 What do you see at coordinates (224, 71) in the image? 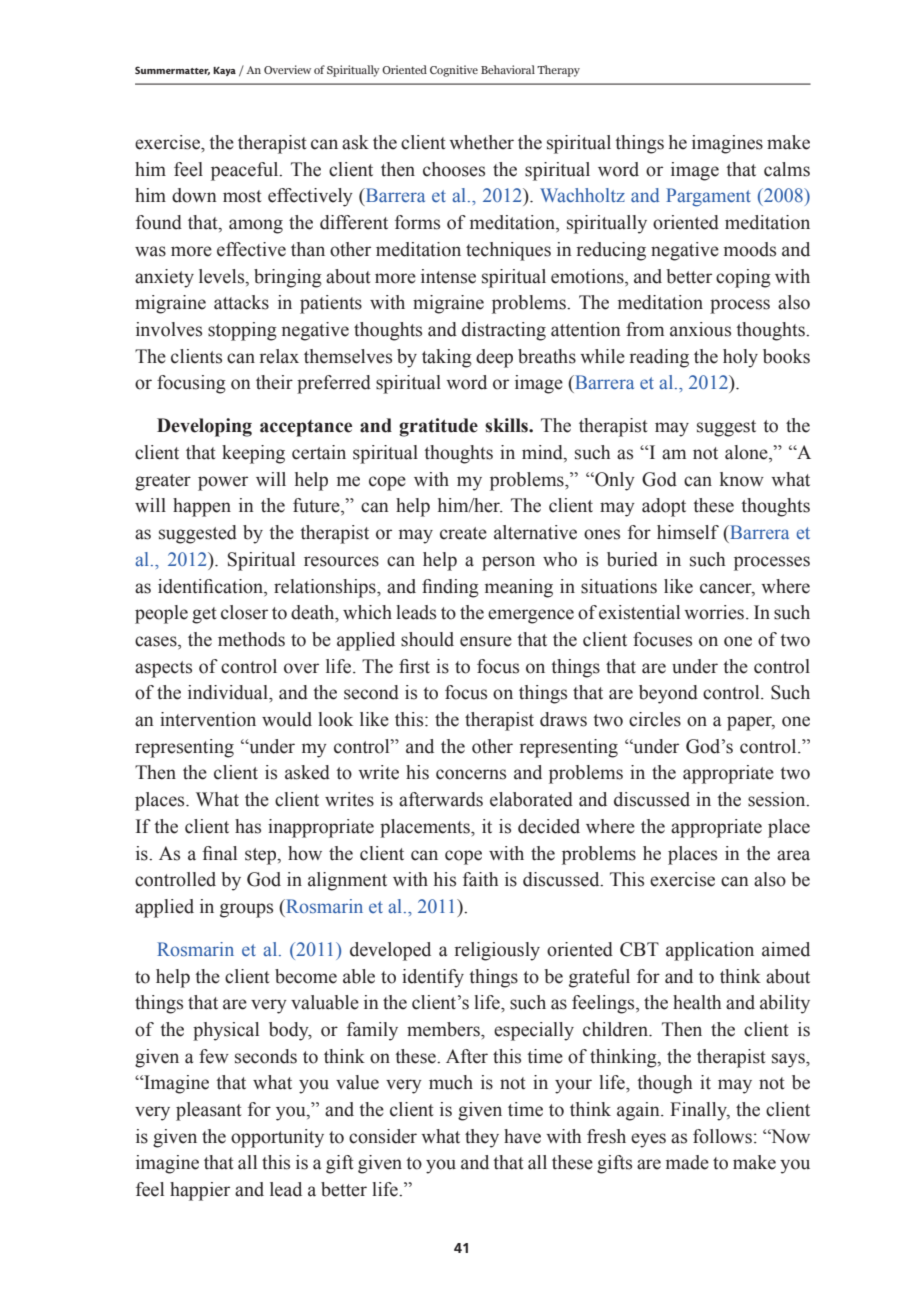
I see `Kaya` at bounding box center [224, 71].
